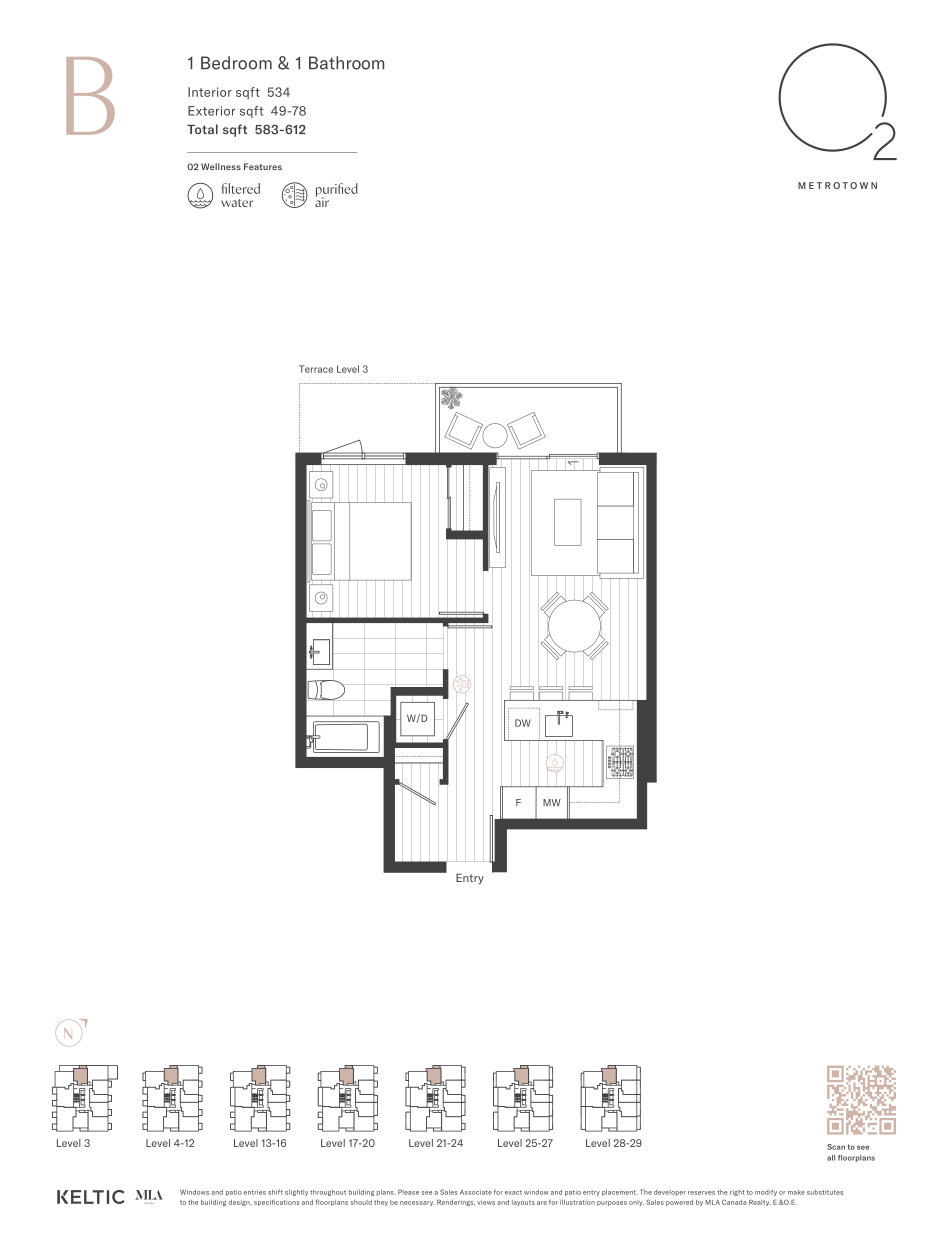 This page has width=952, height=1233. What do you see at coordinates (202, 129) in the page?
I see `Total` at bounding box center [202, 129].
